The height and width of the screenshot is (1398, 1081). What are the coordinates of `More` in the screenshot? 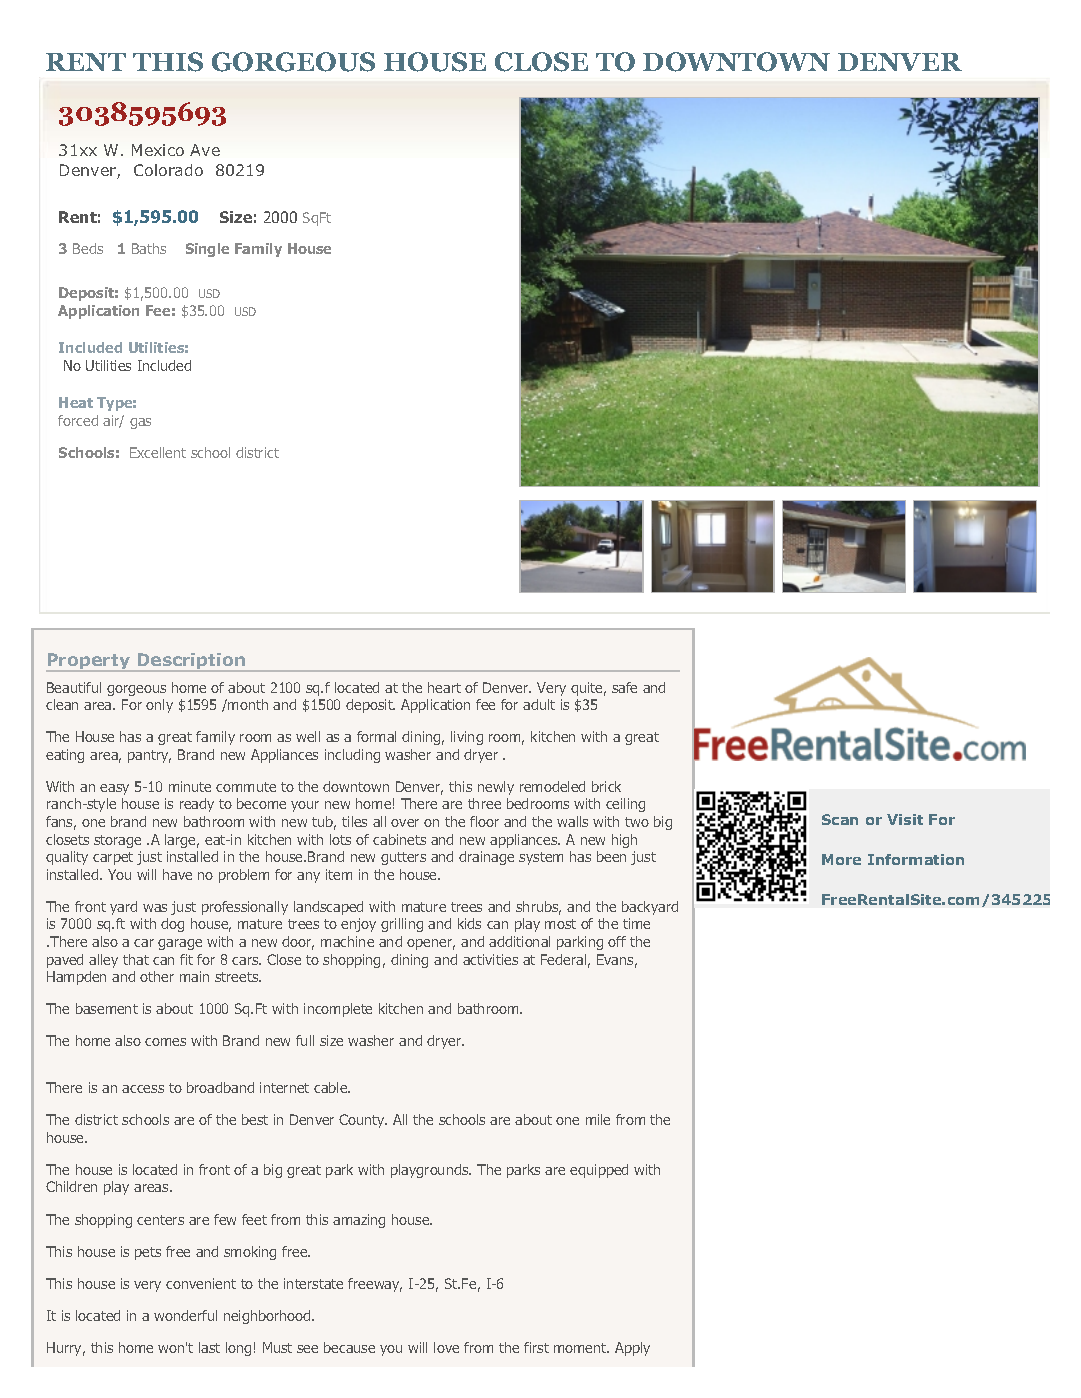 It's located at (841, 859).
